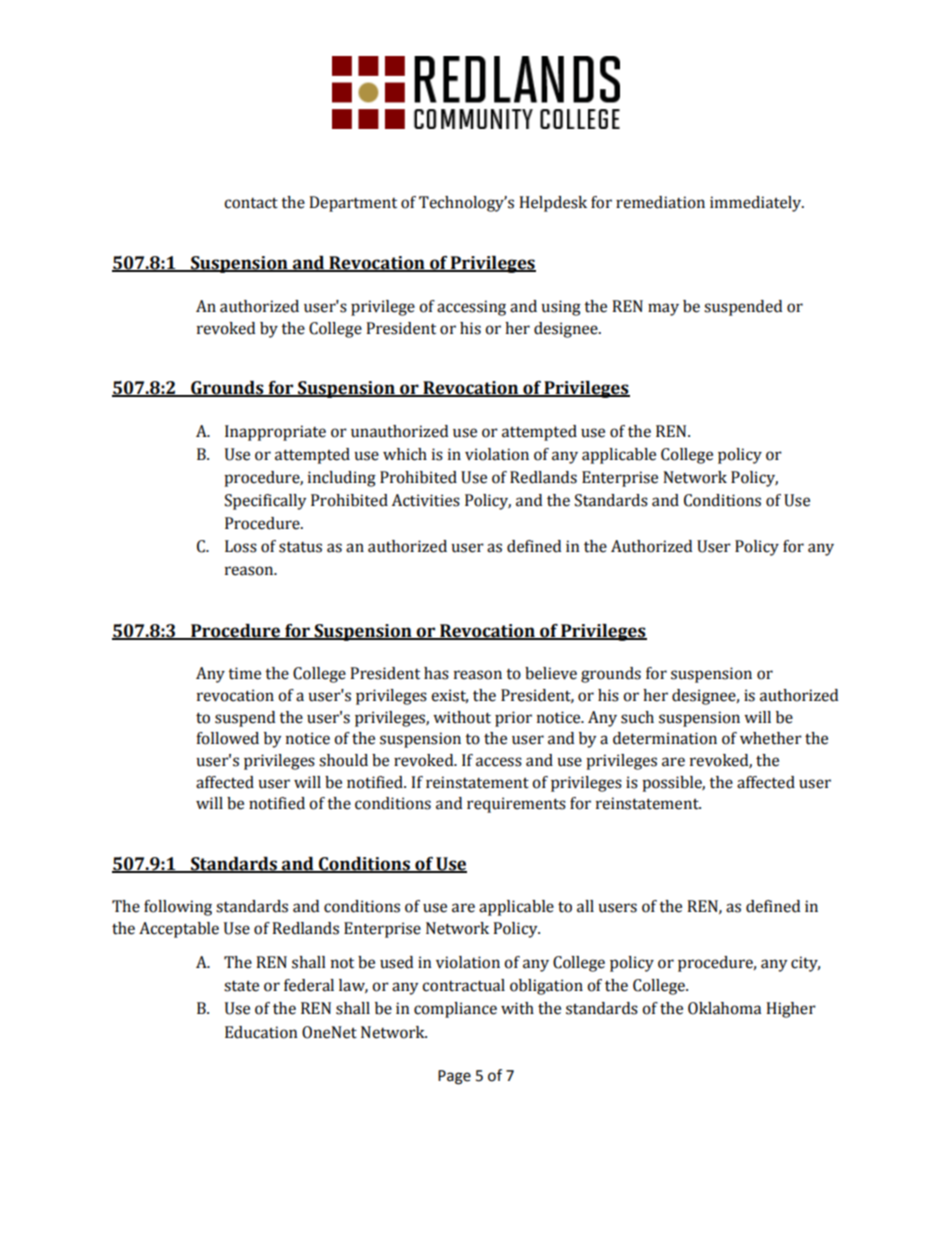  What do you see at coordinates (261, 1032) in the screenshot?
I see `Education` at bounding box center [261, 1032].
